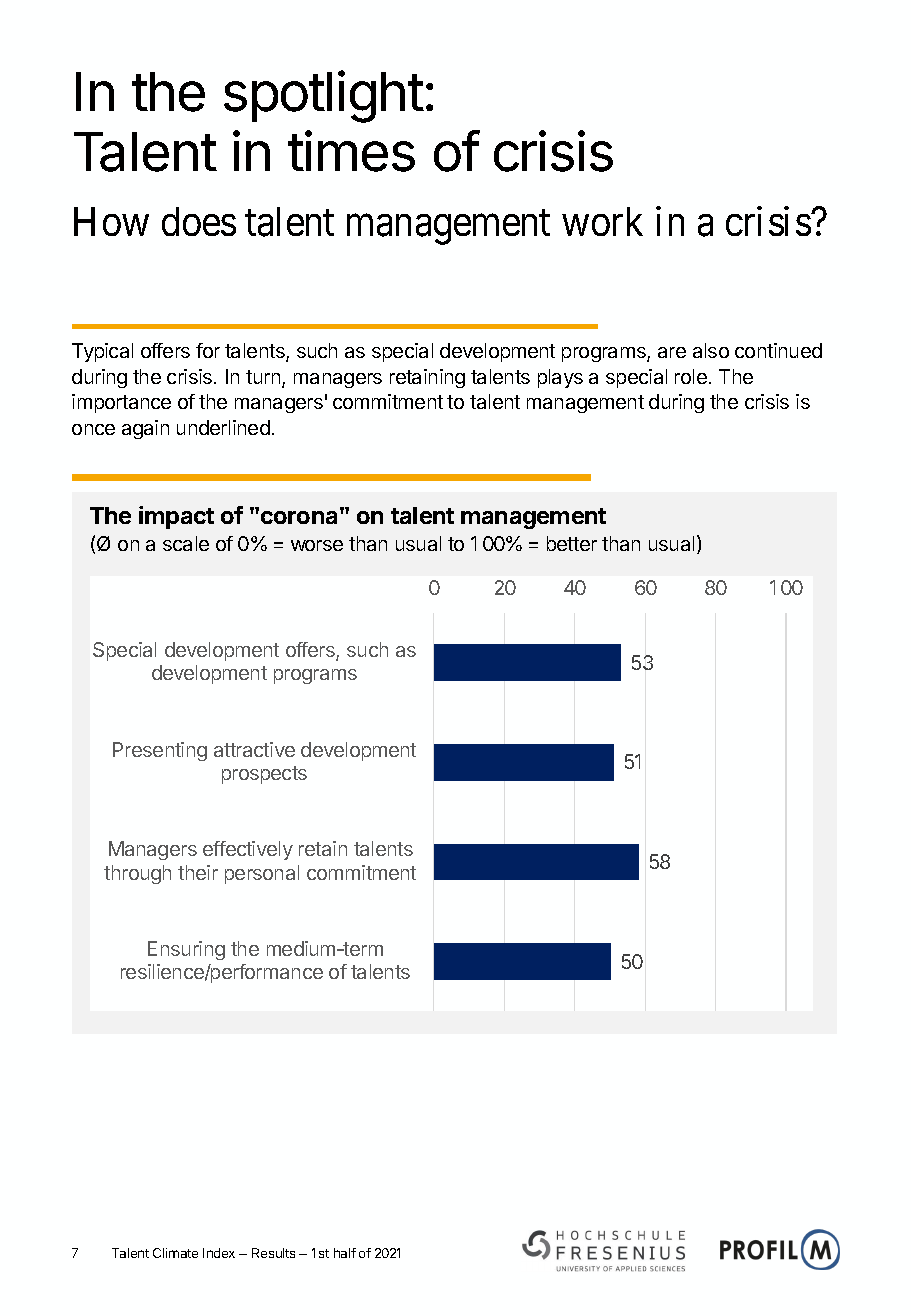  What do you see at coordinates (219, 1253) in the image?
I see `Index` at bounding box center [219, 1253].
